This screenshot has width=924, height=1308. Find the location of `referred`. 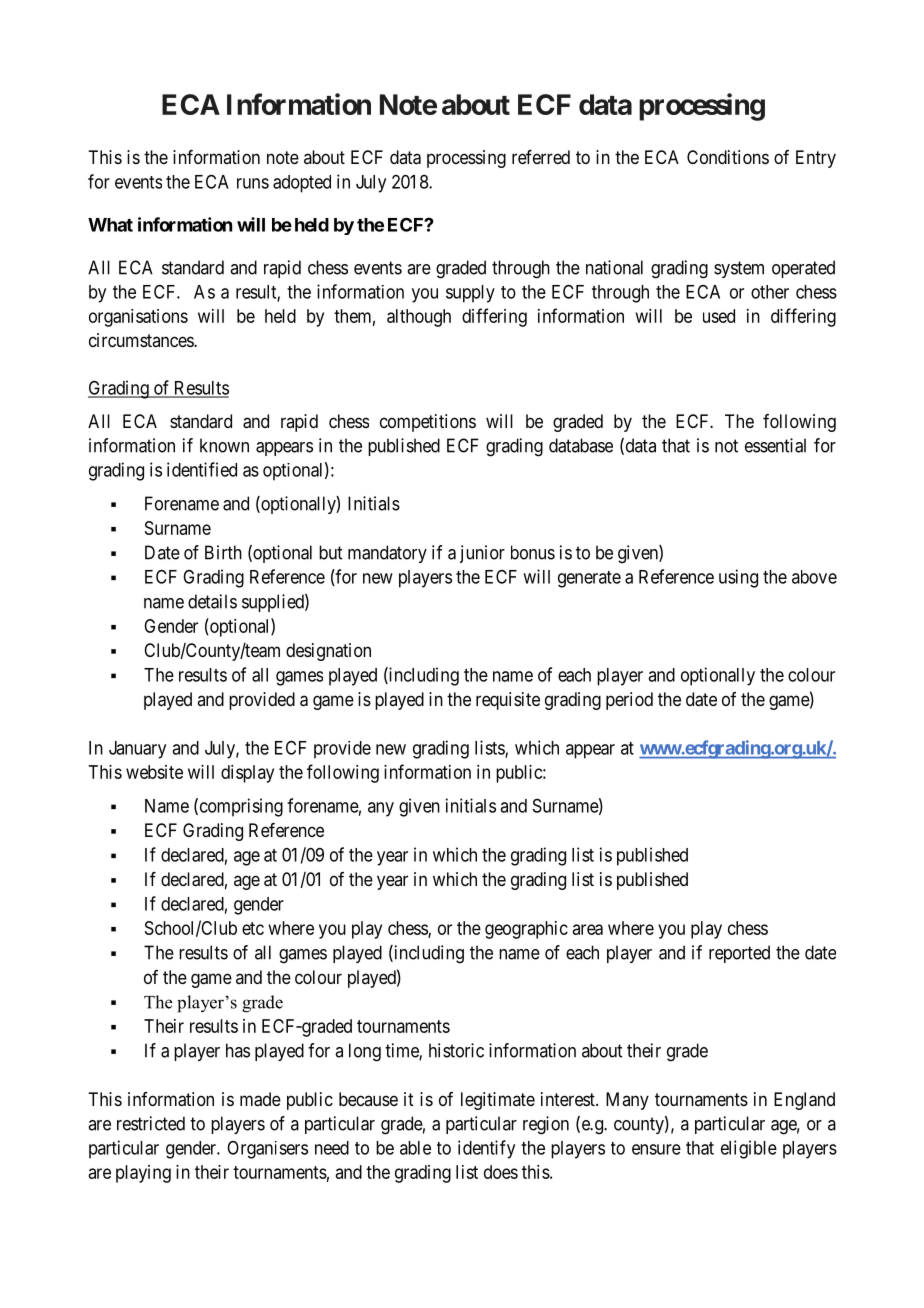

referred is located at coordinates (541, 157).
